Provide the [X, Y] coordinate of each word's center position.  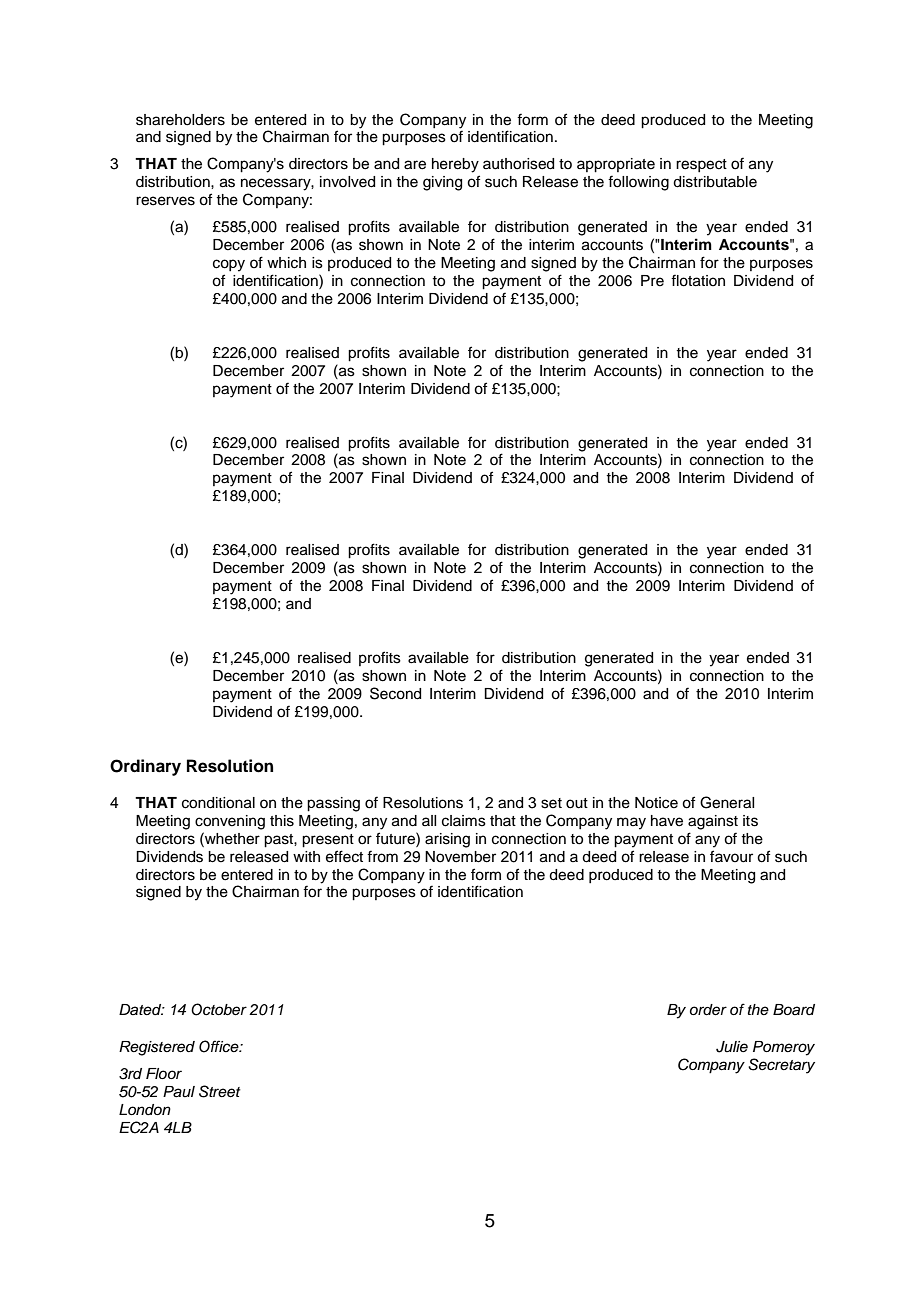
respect [701, 165]
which [286, 263]
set [551, 803]
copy [229, 265]
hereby [455, 165]
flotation [698, 280]
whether [231, 838]
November [460, 857]
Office [220, 1046]
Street [220, 1091]
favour [731, 856]
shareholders [180, 120]
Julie [732, 1047]
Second [395, 693]
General [727, 802]
